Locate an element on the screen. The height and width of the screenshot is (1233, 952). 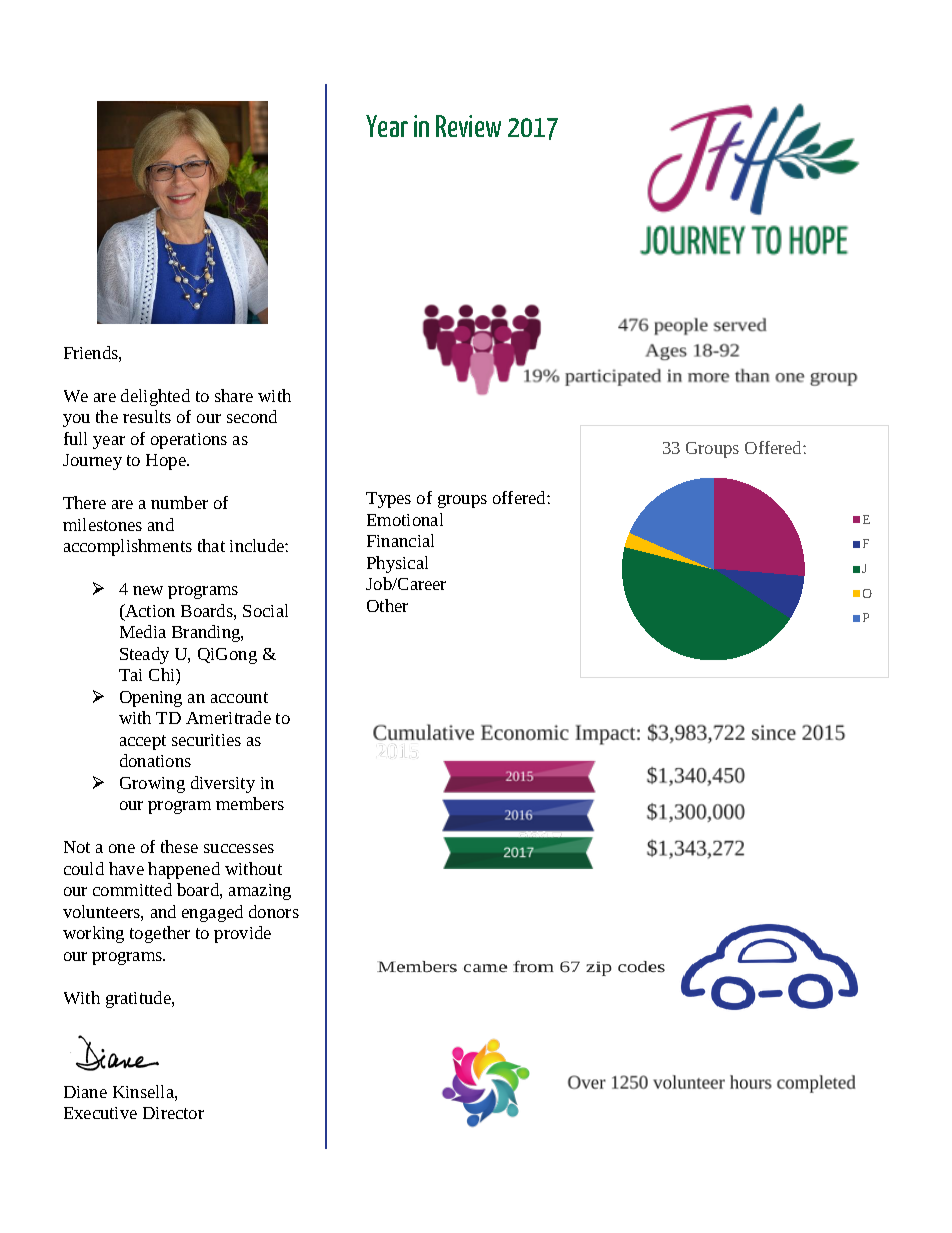
Review is located at coordinates (468, 126).
